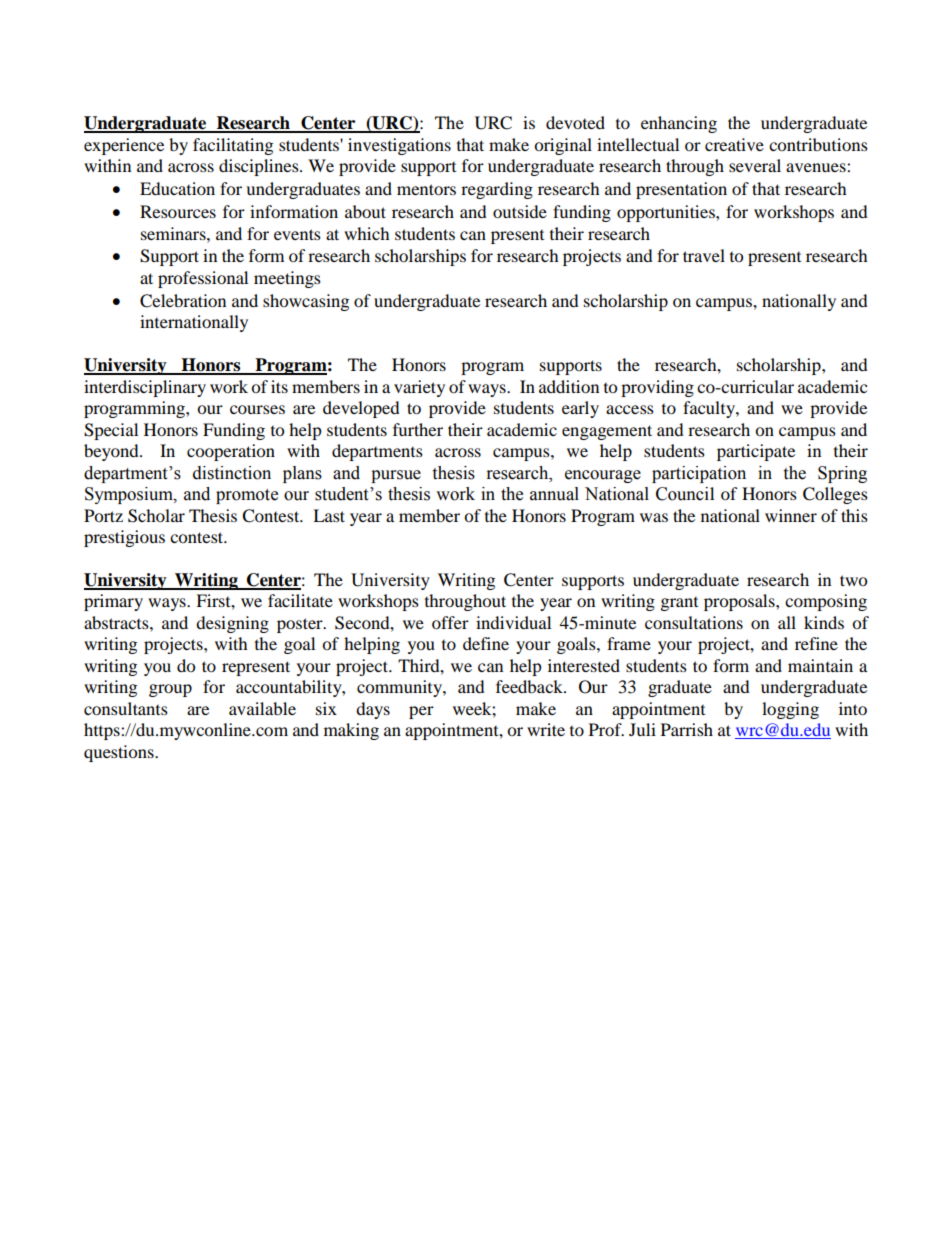 Image resolution: width=952 pixels, height=1233 pixels. What do you see at coordinates (546, 729) in the document?
I see `write` at bounding box center [546, 729].
